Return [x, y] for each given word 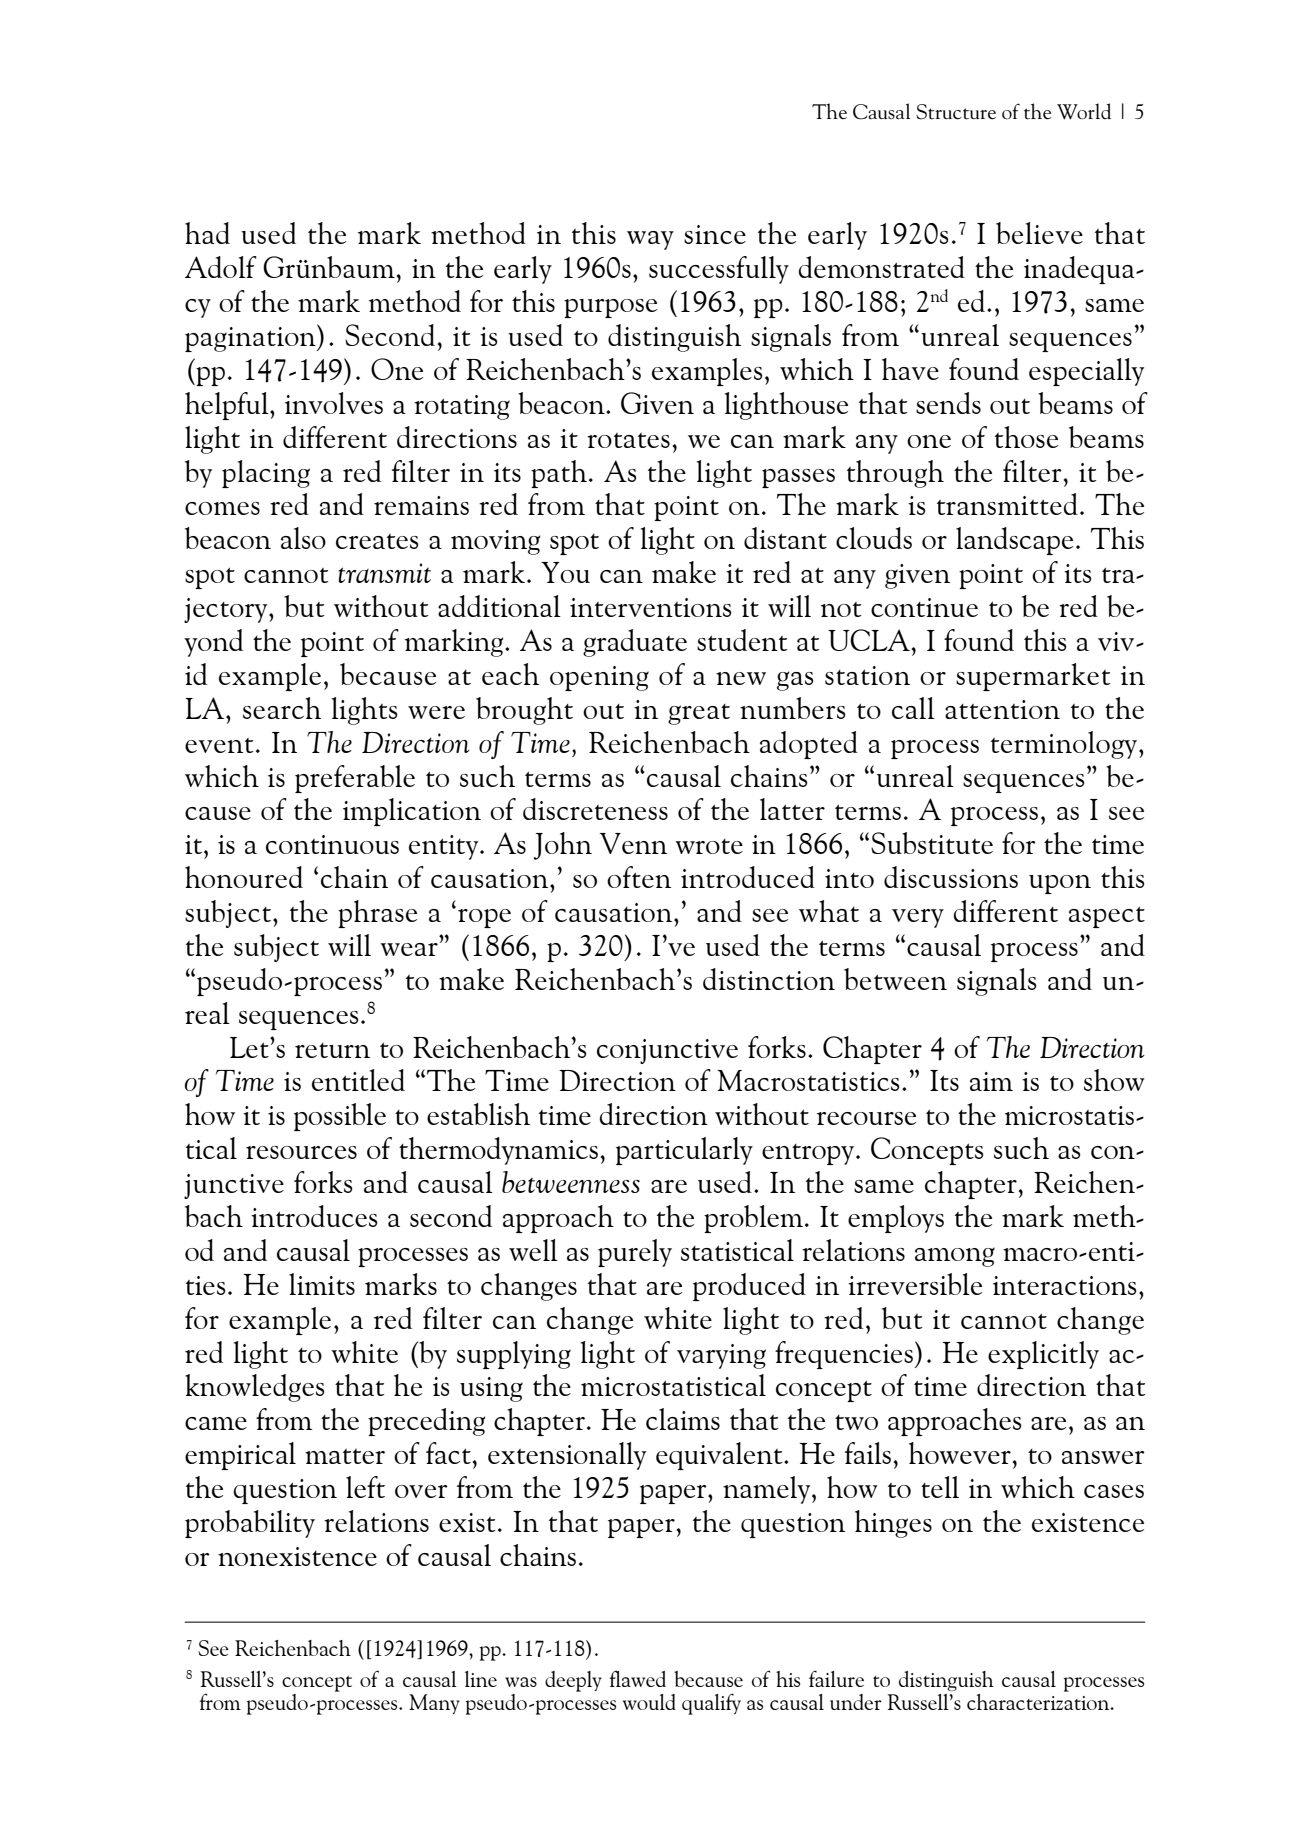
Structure [956, 112]
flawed [638, 1678]
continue [924, 607]
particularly [684, 1151]
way [650, 240]
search [282, 708]
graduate [635, 643]
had [207, 233]
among [955, 1257]
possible [340, 1117]
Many [434, 1704]
